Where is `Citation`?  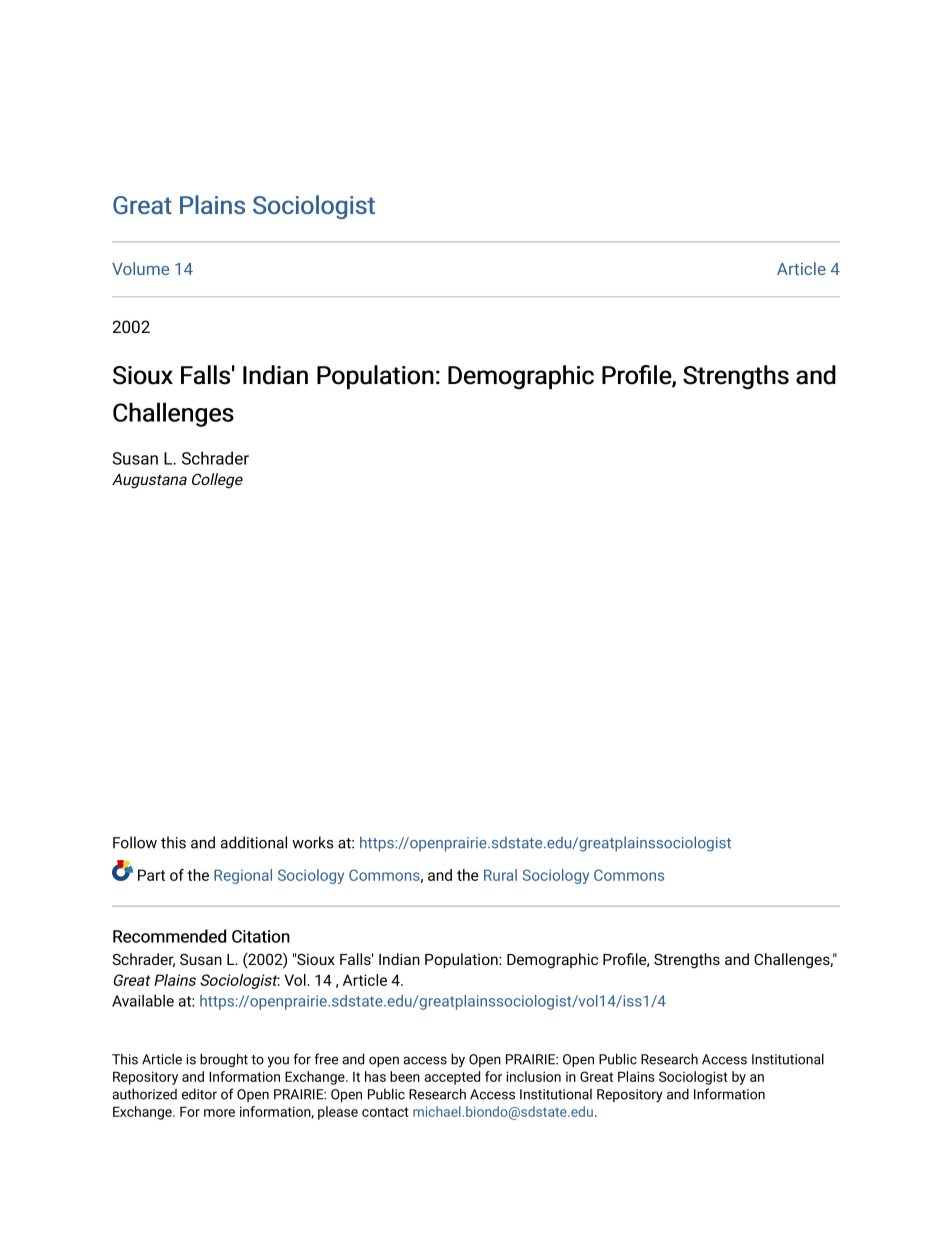
Citation is located at coordinates (261, 936).
